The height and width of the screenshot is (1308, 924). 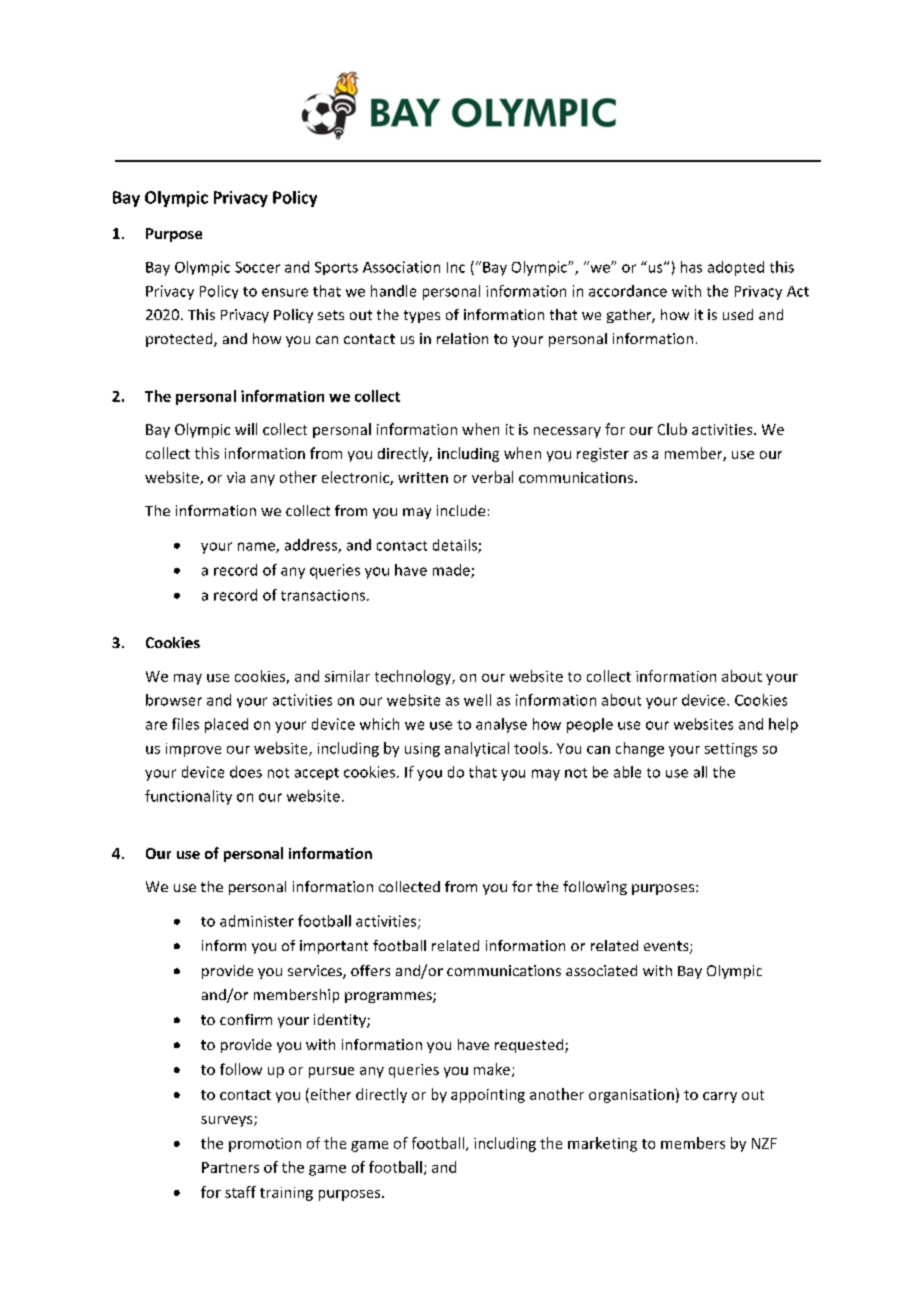 I want to click on events, so click(x=667, y=947).
